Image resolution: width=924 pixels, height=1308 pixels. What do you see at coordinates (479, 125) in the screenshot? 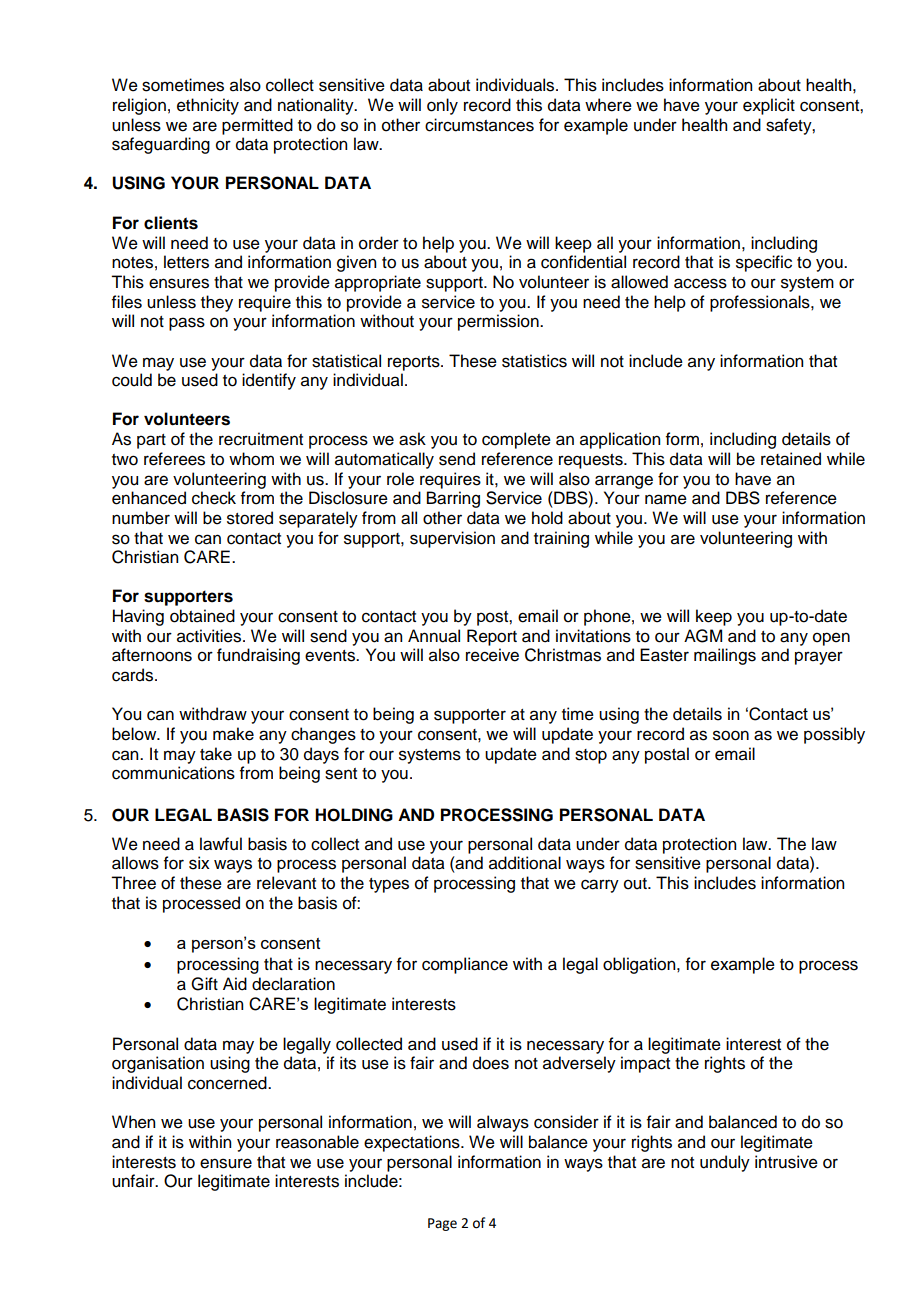
I see `circumstances` at bounding box center [479, 125].
